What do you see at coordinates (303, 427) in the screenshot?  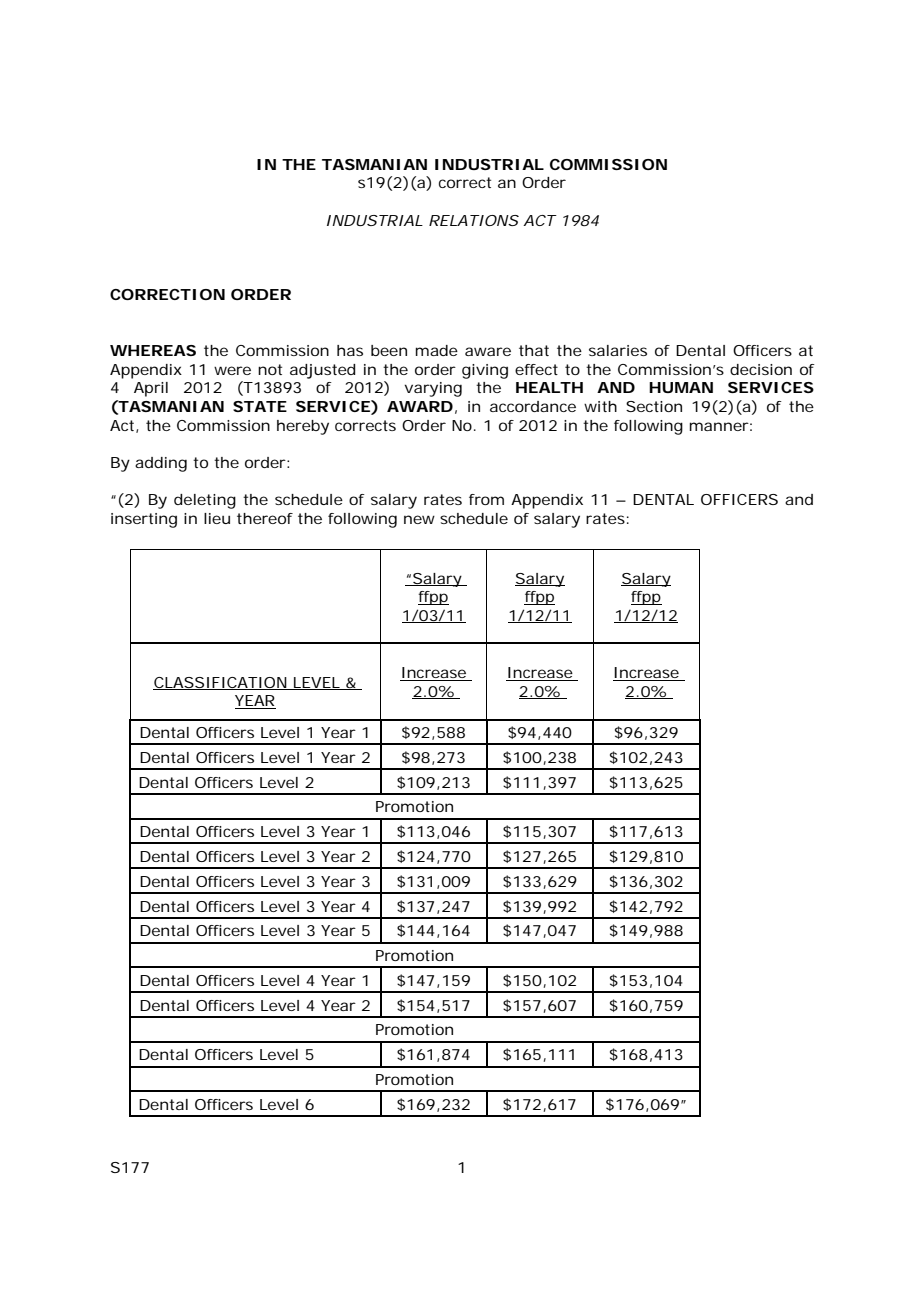 I see `hereby` at bounding box center [303, 427].
